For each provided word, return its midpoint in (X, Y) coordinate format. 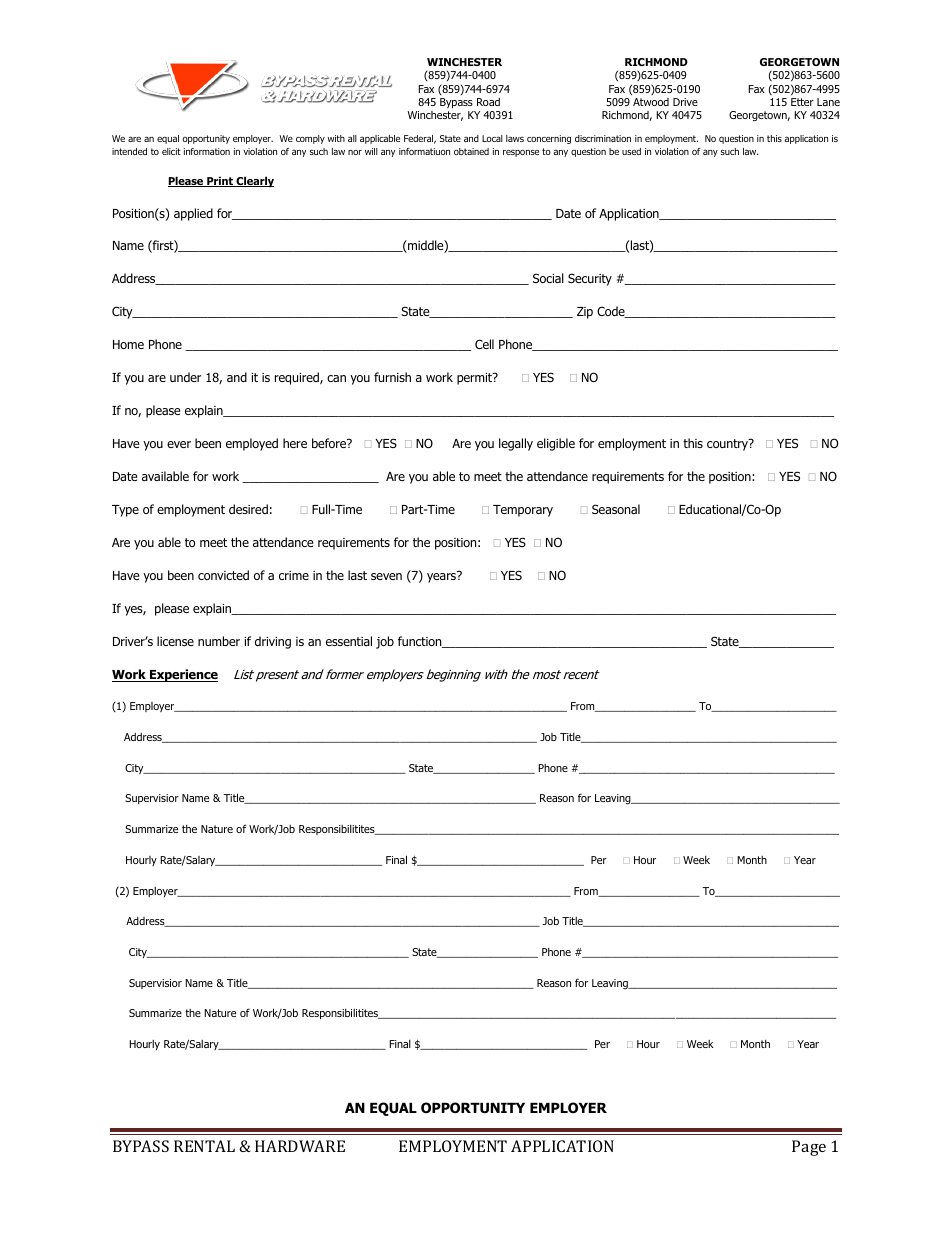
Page (809, 1148)
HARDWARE (300, 1146)
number (219, 641)
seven (386, 576)
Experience (183, 675)
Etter (802, 102)
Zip (585, 313)
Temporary (523, 511)
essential (349, 641)
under (185, 377)
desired (248, 509)
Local (492, 138)
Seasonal (616, 509)
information (207, 151)
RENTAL (204, 1146)
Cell (484, 344)
